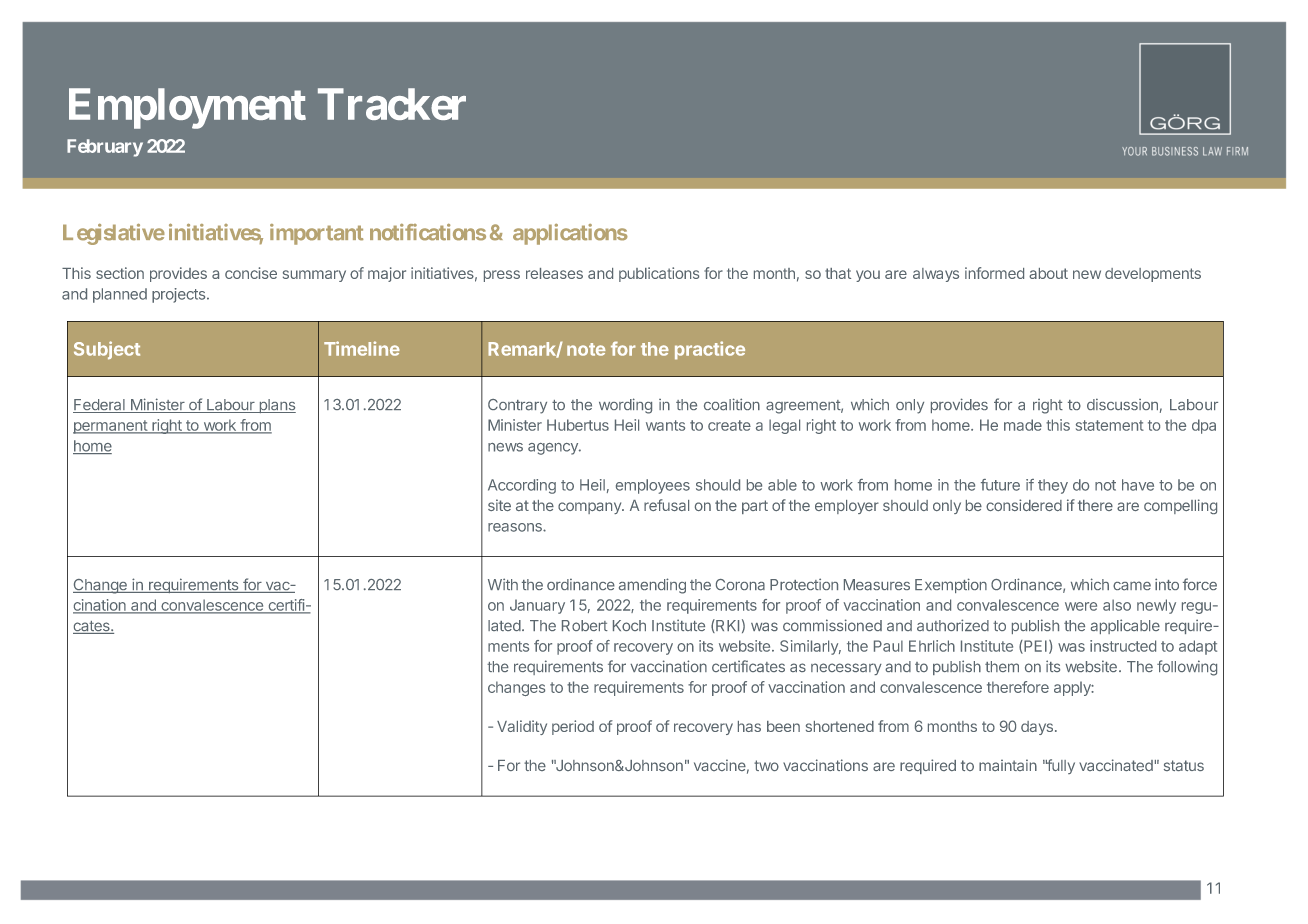 The width and height of the screenshot is (1308, 924). I want to click on With, so click(503, 584).
